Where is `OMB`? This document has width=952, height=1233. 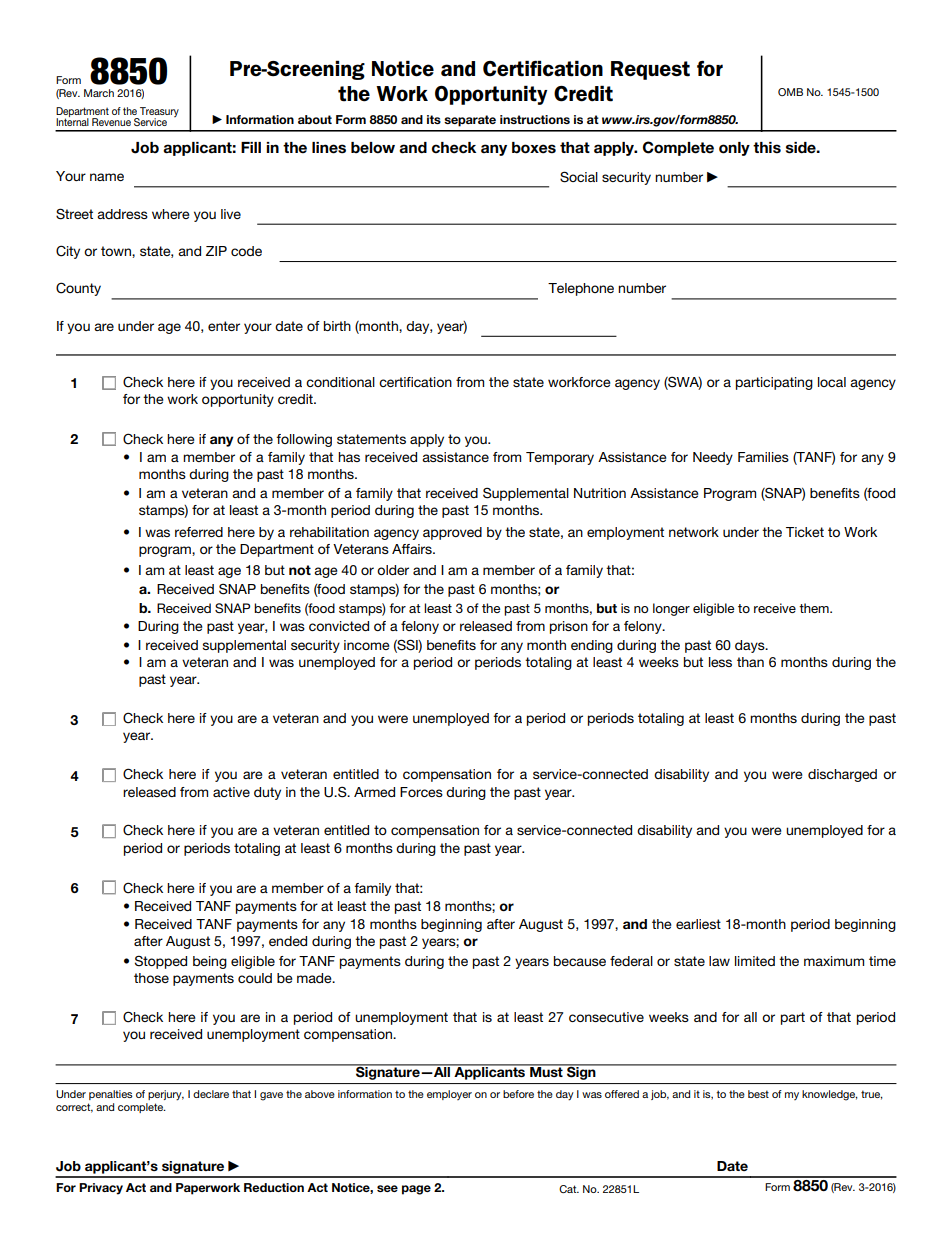 OMB is located at coordinates (790, 92).
